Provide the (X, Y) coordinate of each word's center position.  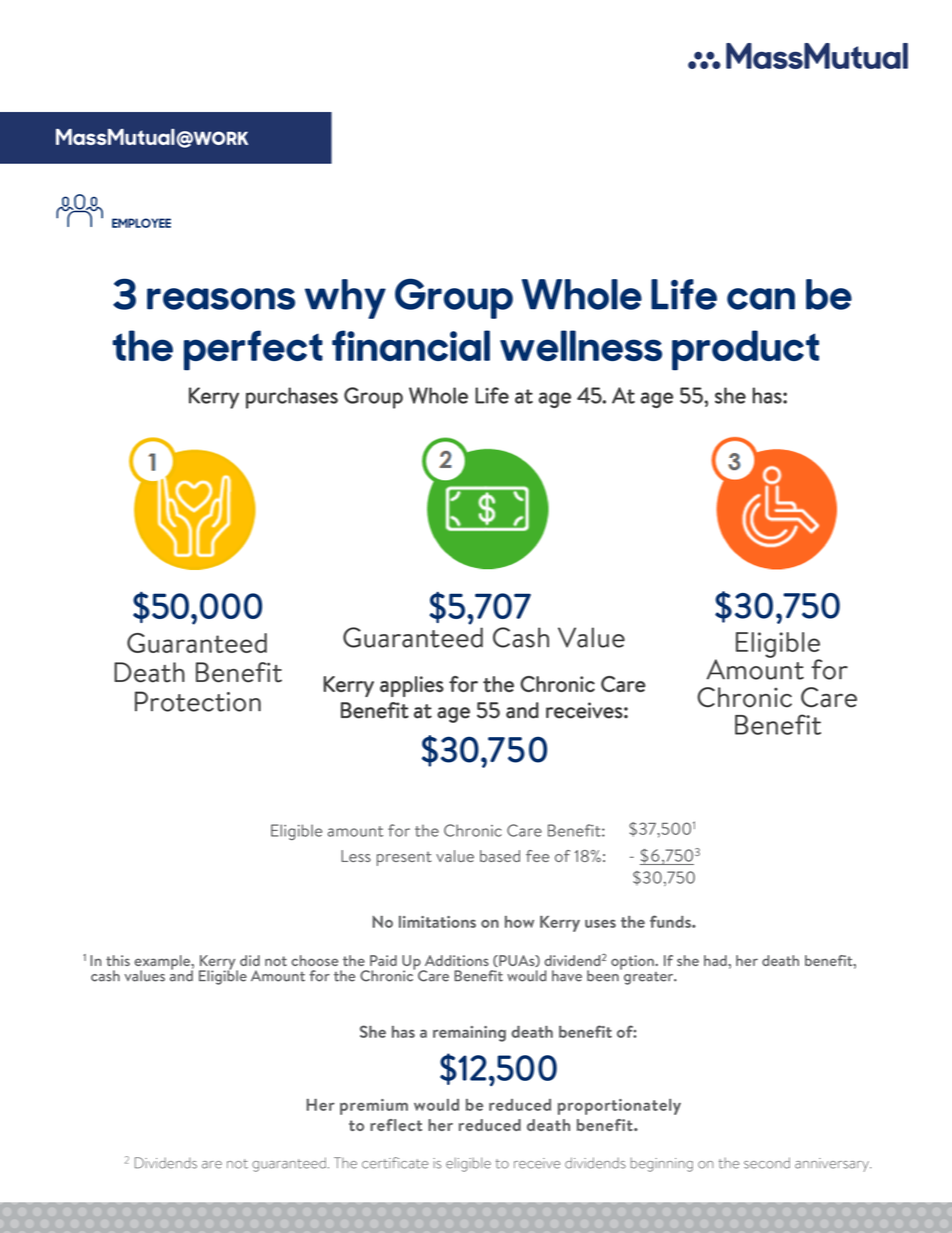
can (761, 299)
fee (537, 856)
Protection (198, 701)
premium (374, 1107)
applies (412, 686)
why (345, 299)
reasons (221, 299)
